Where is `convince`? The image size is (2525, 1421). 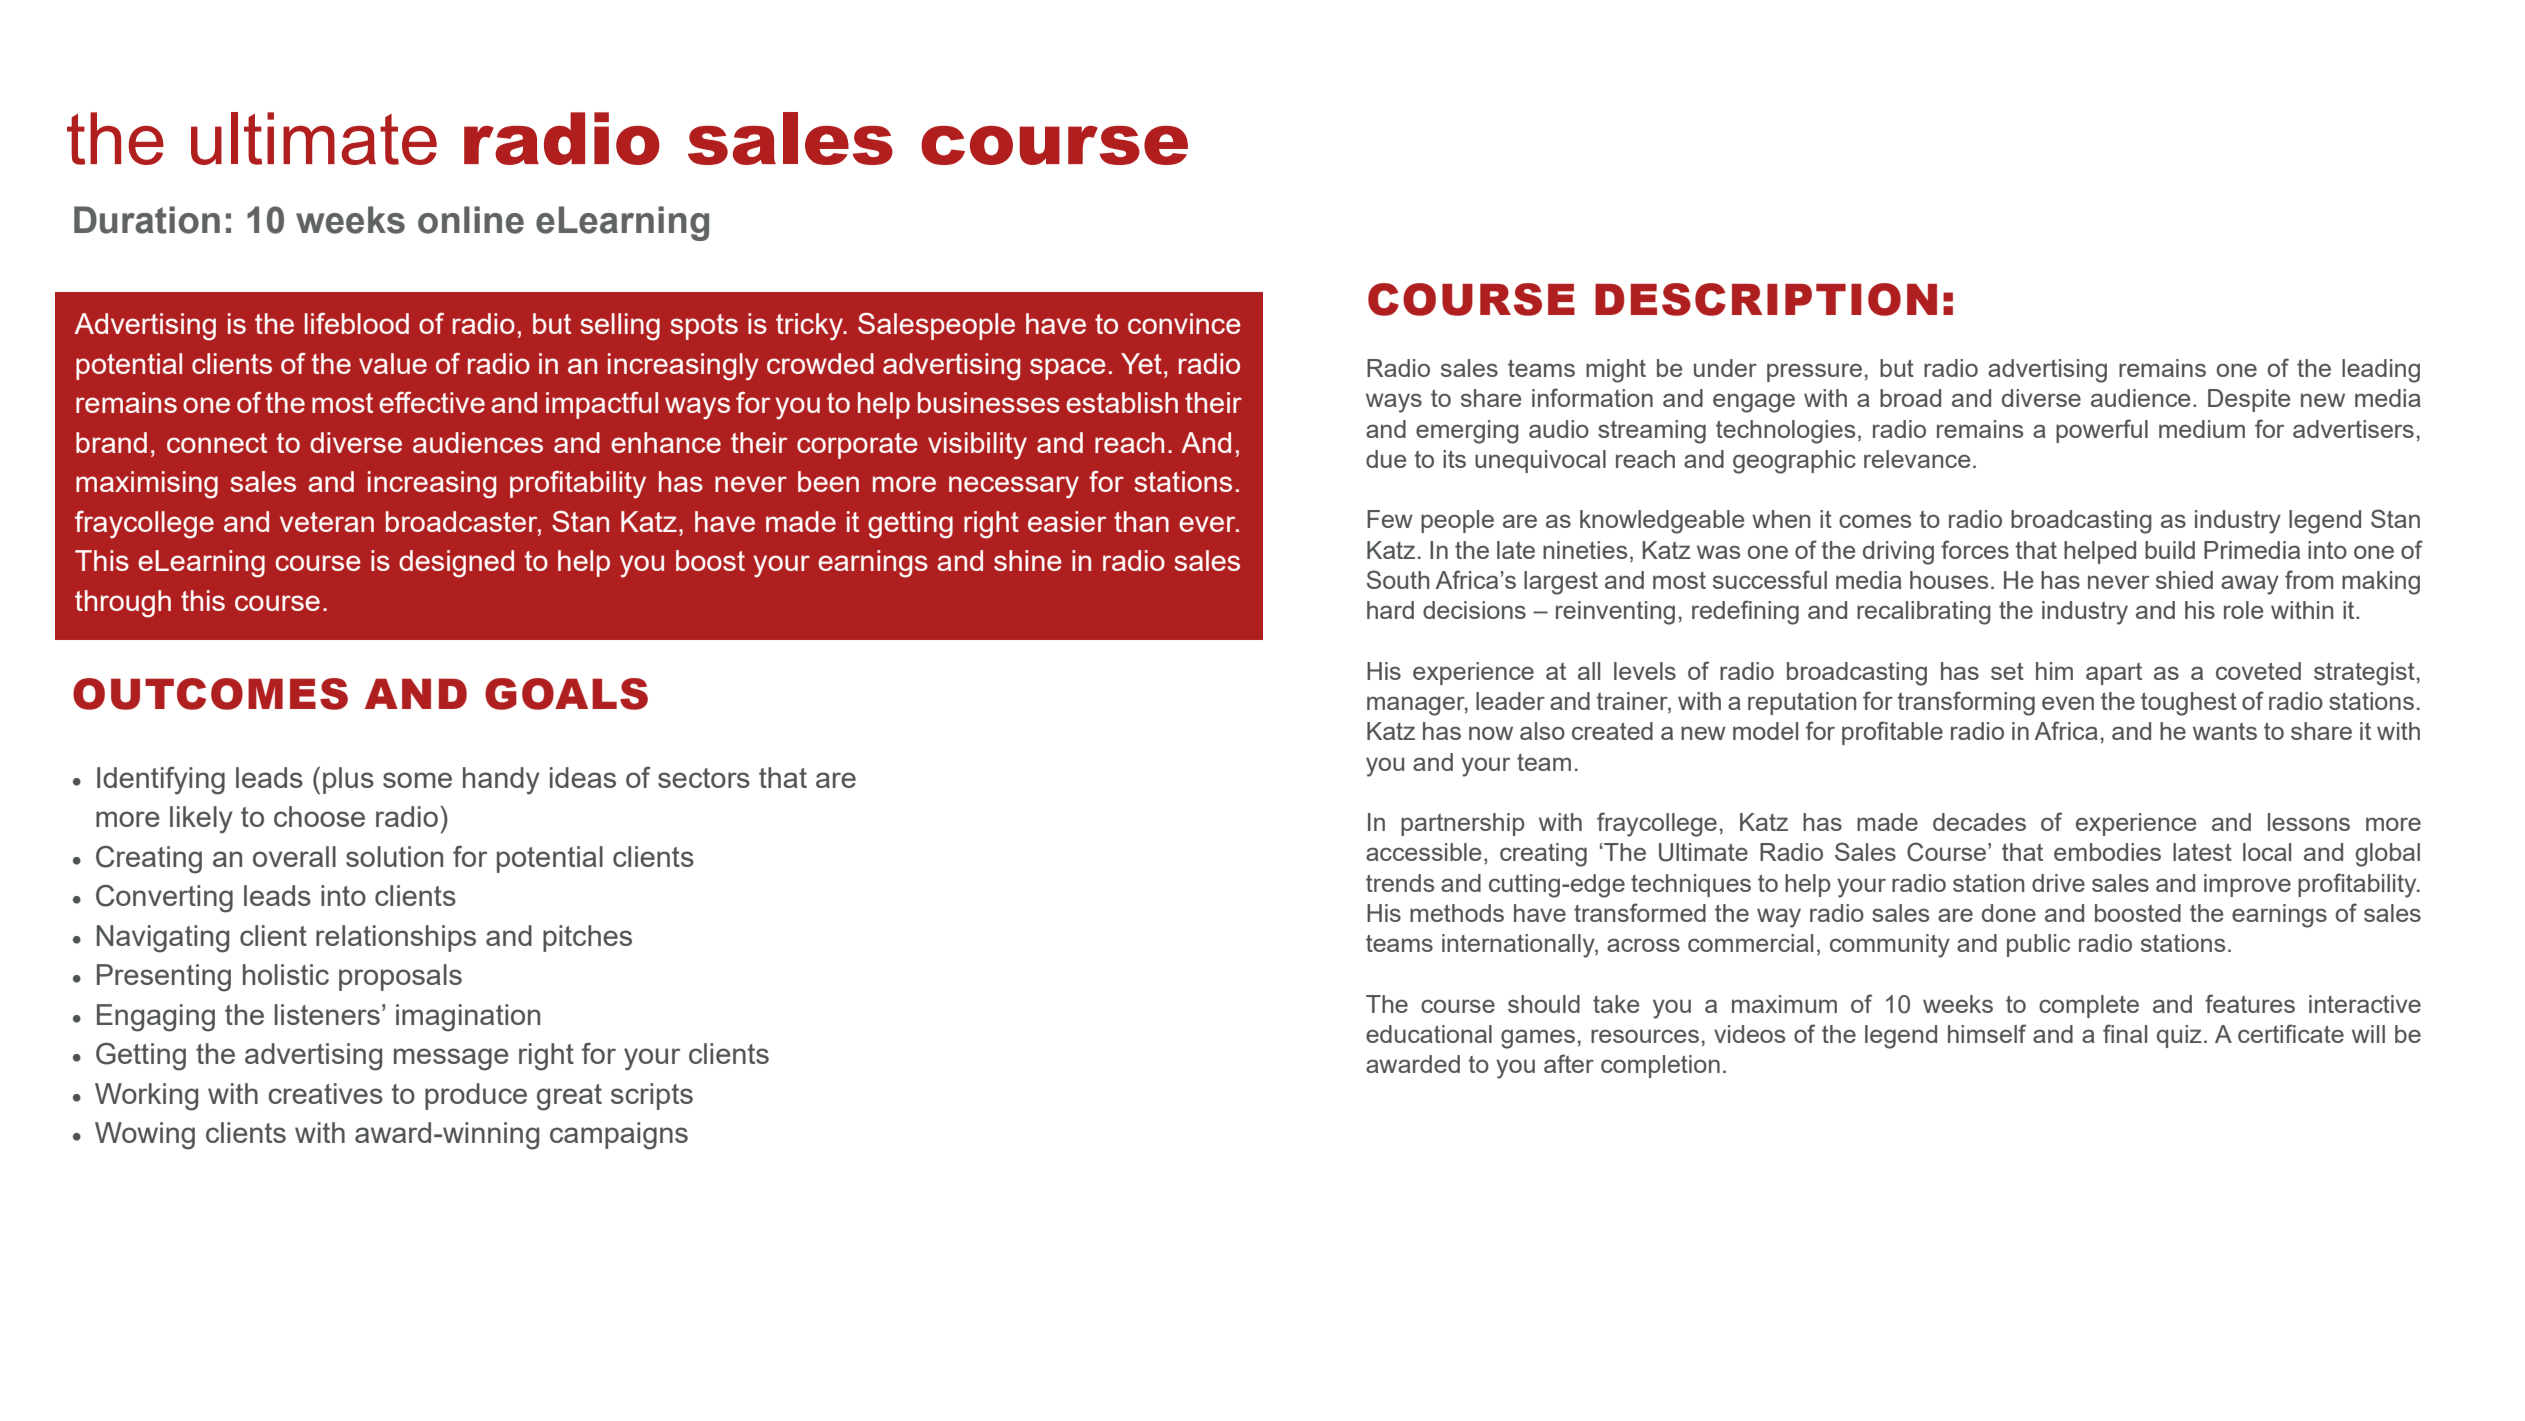
convince is located at coordinates (1184, 323).
